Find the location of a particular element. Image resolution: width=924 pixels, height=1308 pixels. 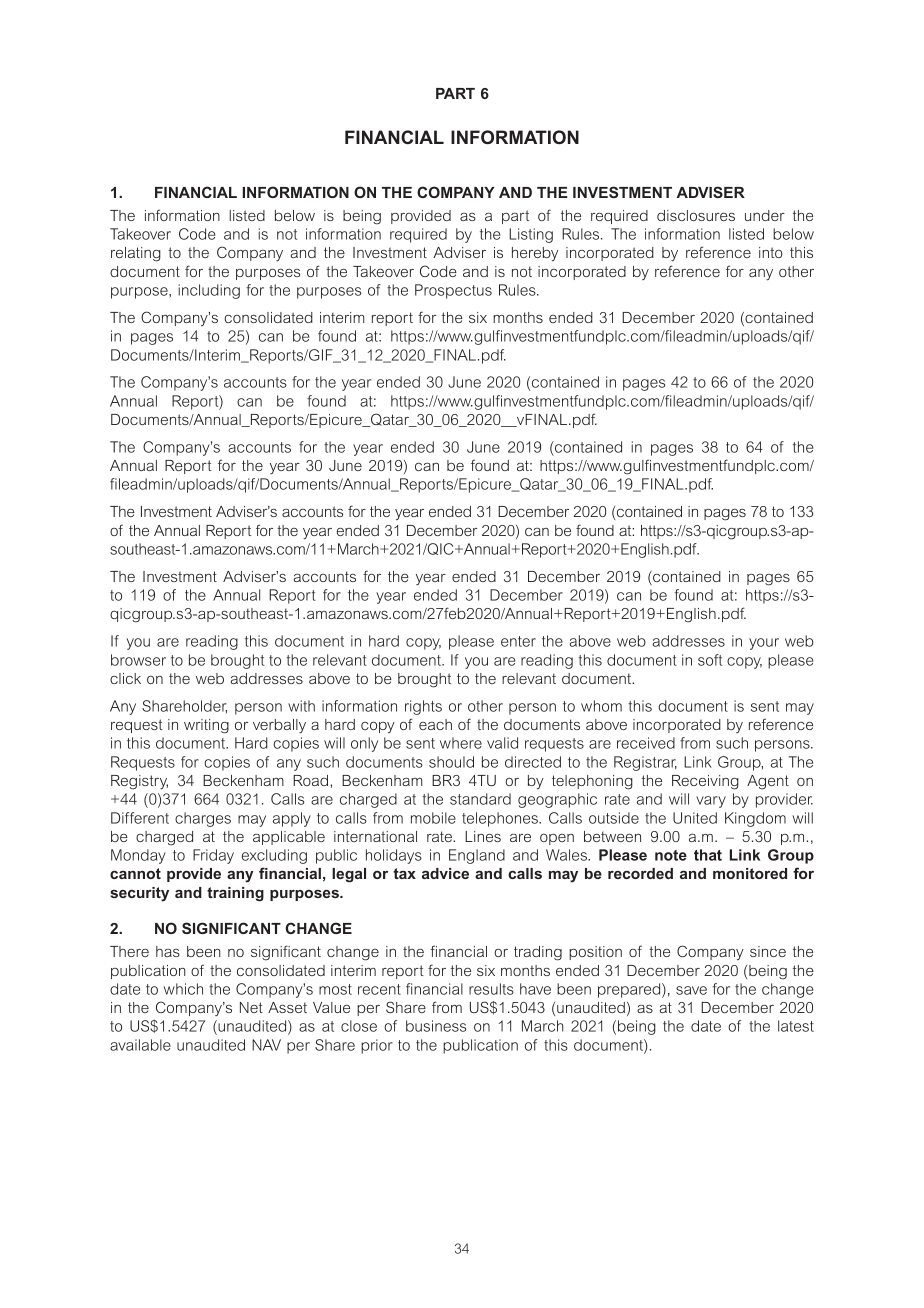

Net is located at coordinates (251, 1007).
